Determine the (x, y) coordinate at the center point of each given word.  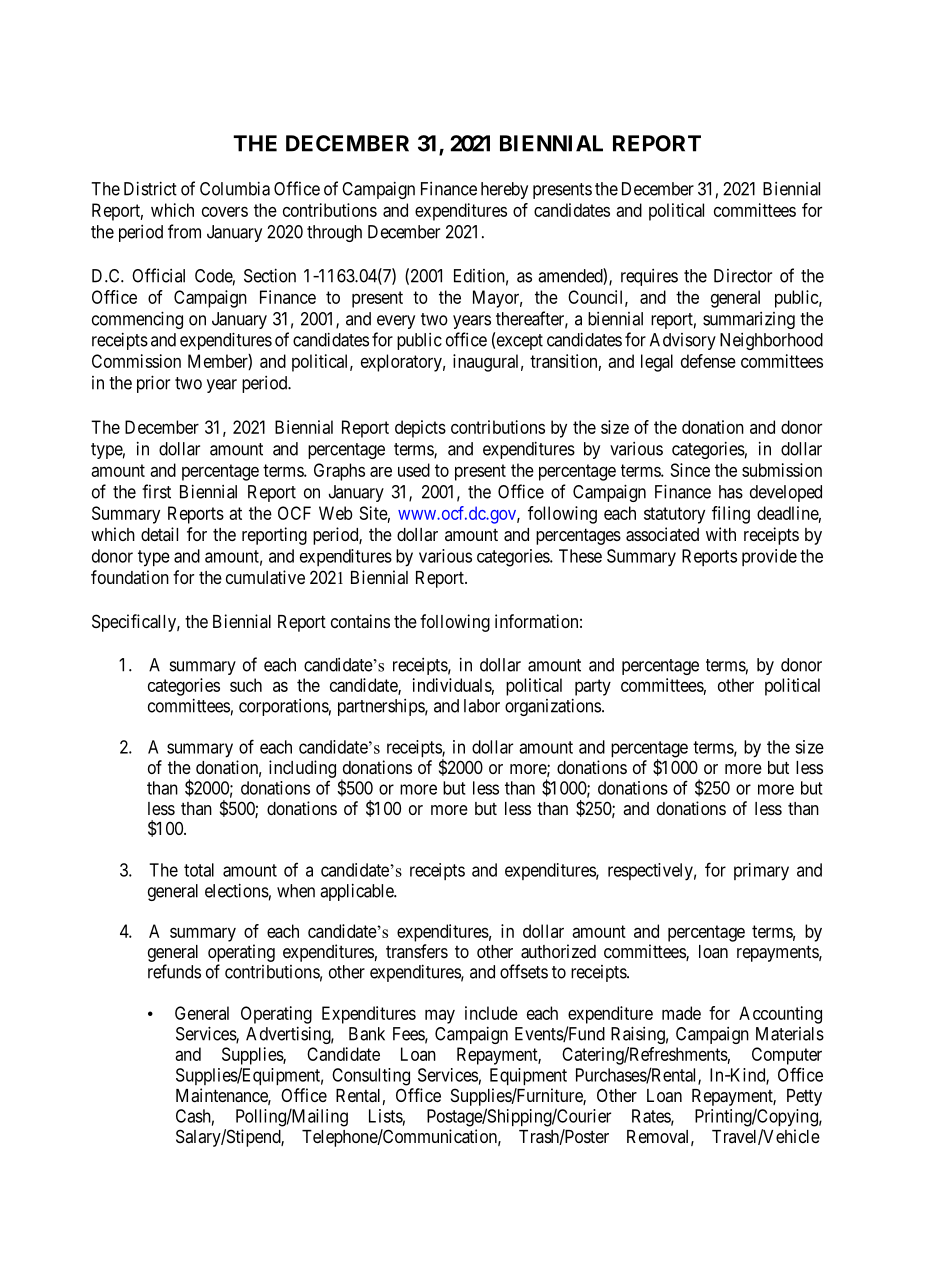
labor (482, 706)
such (246, 685)
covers (225, 211)
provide (769, 557)
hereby (504, 190)
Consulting (371, 1077)
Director (743, 276)
